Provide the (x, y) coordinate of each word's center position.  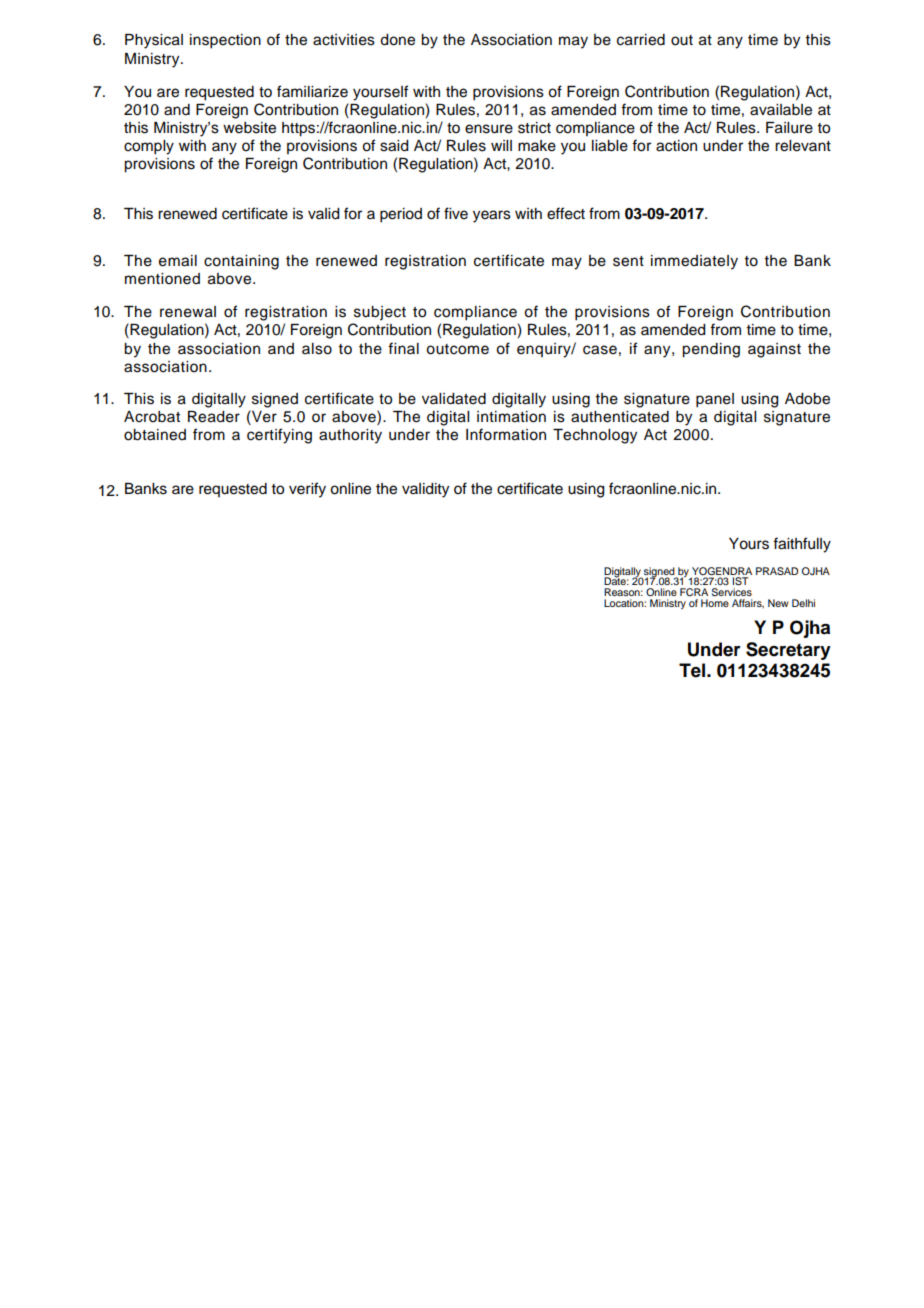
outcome (457, 349)
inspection (225, 41)
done (397, 40)
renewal (188, 312)
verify (307, 490)
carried (641, 40)
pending (711, 350)
